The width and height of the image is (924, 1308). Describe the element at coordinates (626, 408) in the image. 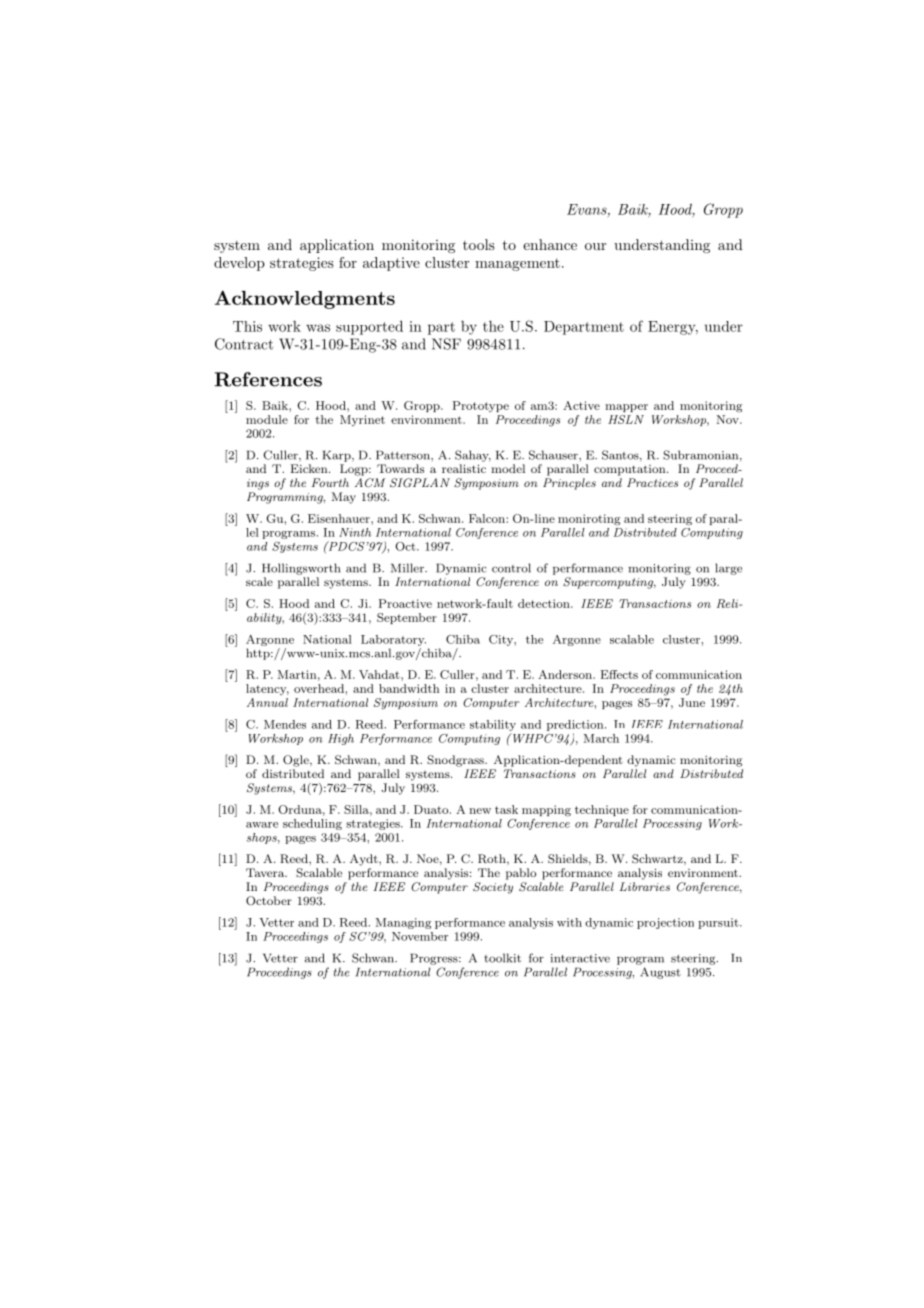

I see `mapper` at that location.
